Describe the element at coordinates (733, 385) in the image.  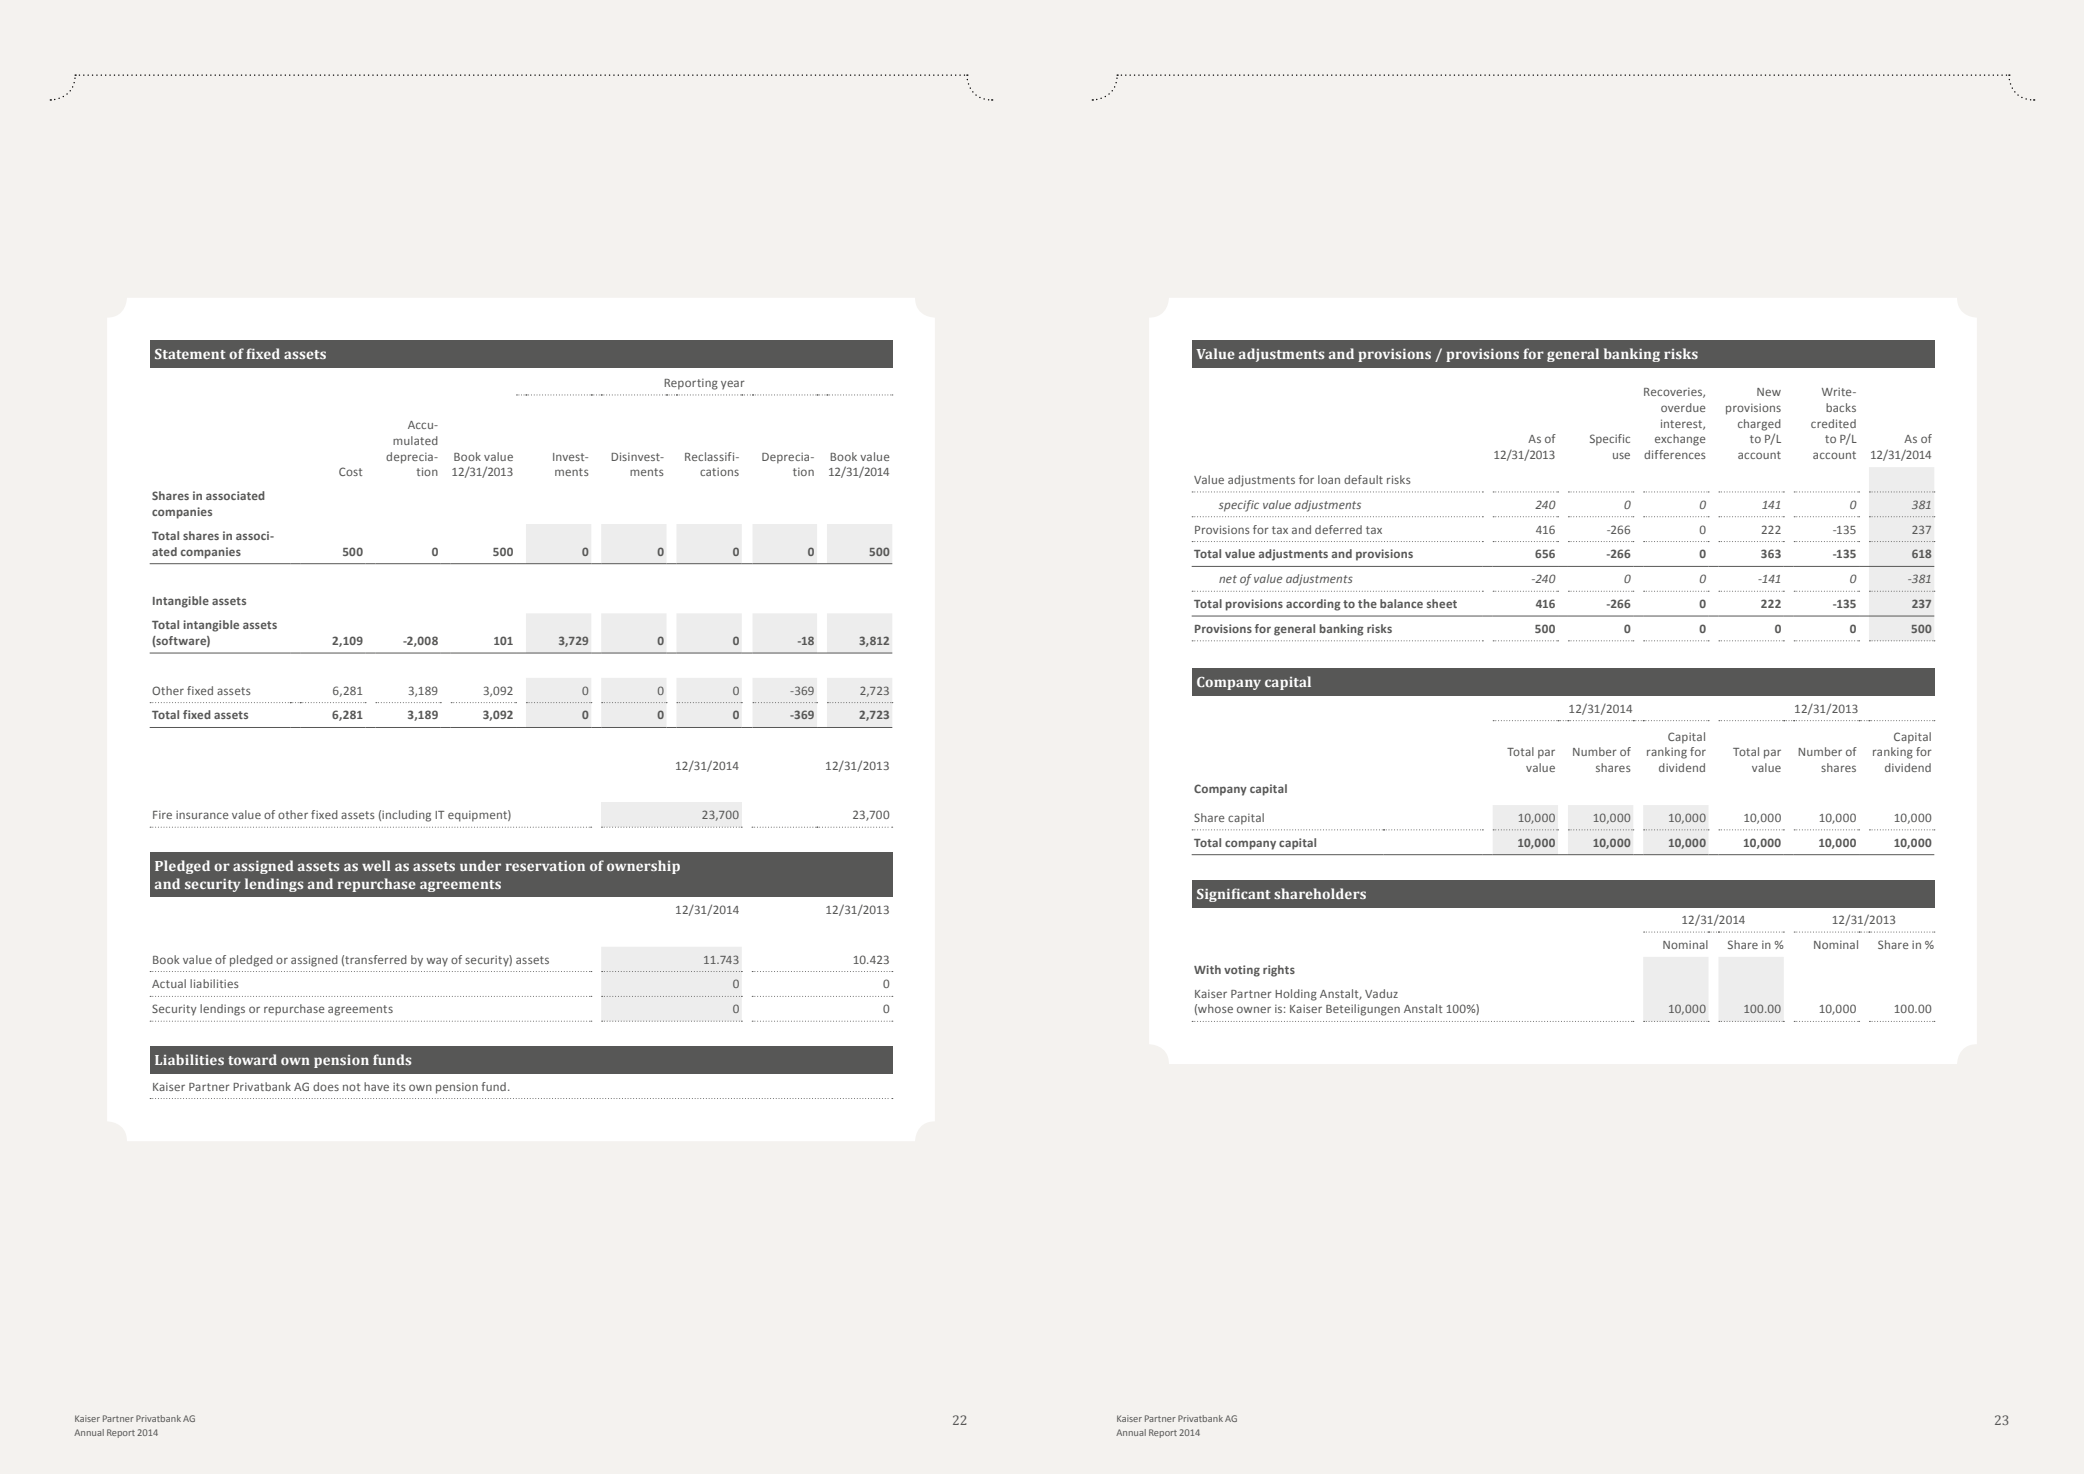
I see `year` at that location.
